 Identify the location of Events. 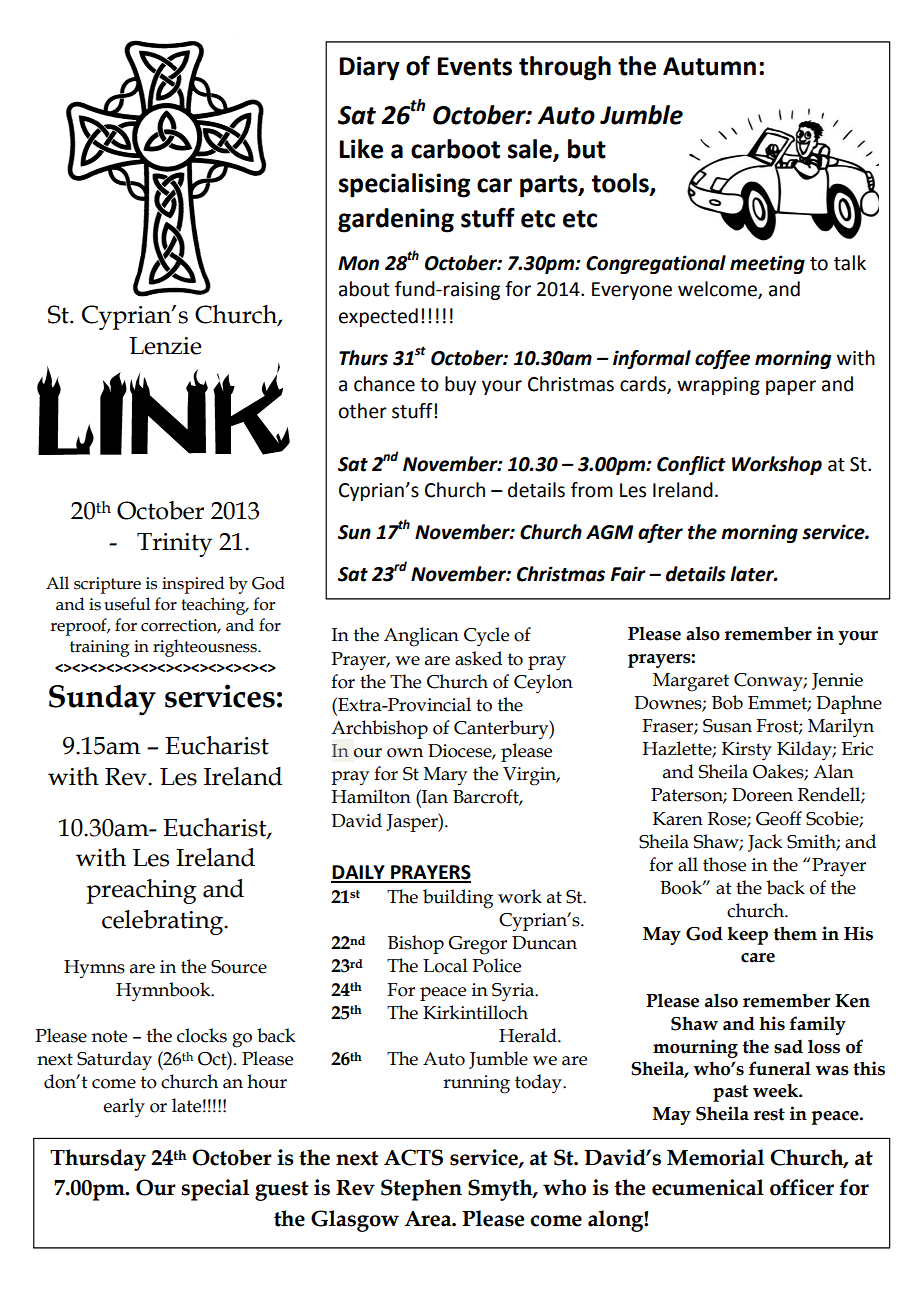
(474, 66).
